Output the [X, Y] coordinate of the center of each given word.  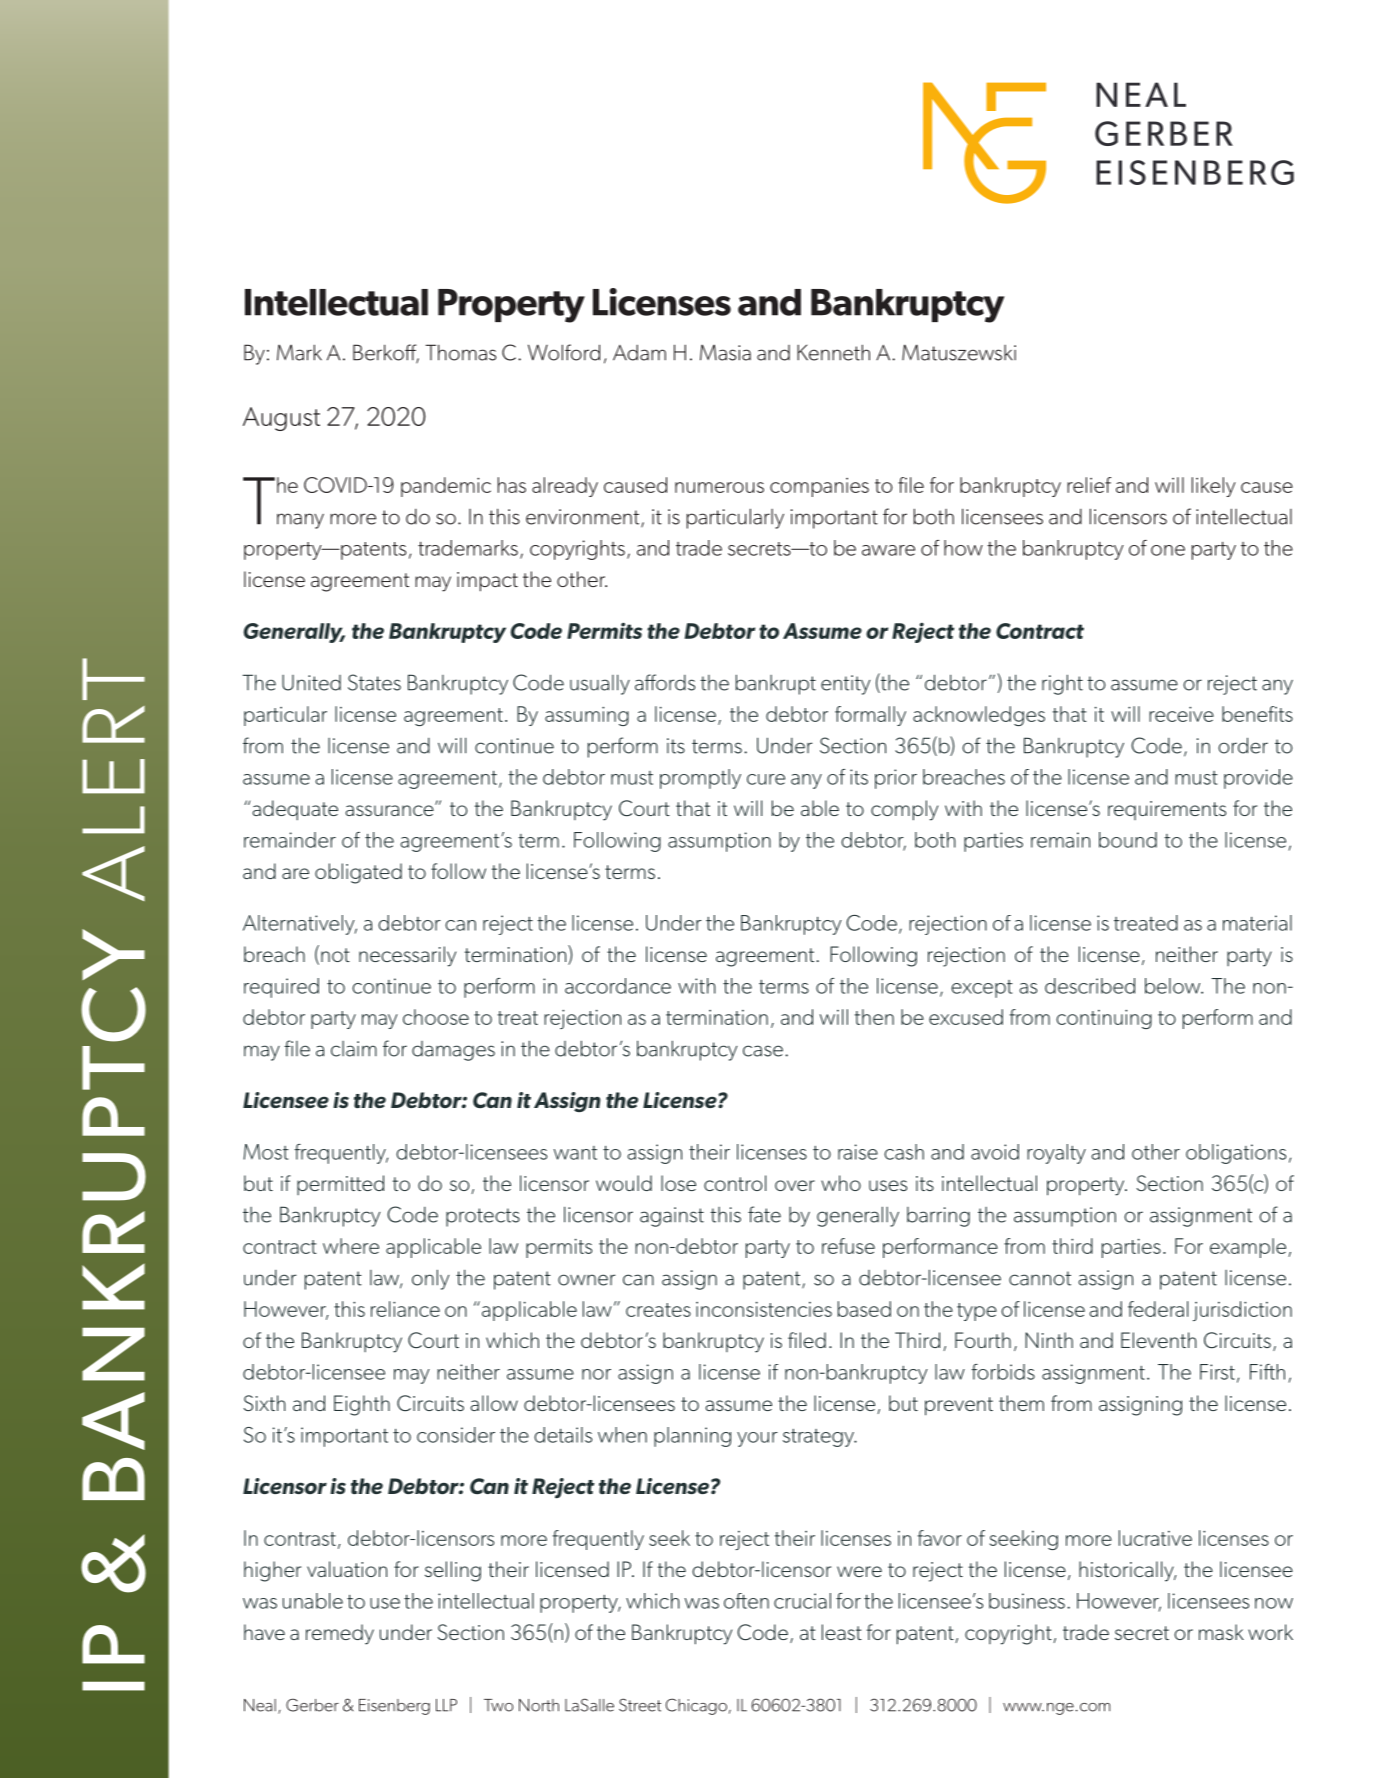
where [351, 1246]
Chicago [696, 1706]
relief [1089, 485]
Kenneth [833, 352]
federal [1158, 1309]
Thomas [460, 352]
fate [764, 1214]
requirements [1167, 810]
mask [1221, 1632]
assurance [390, 809]
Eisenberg [394, 1707]
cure [766, 779]
